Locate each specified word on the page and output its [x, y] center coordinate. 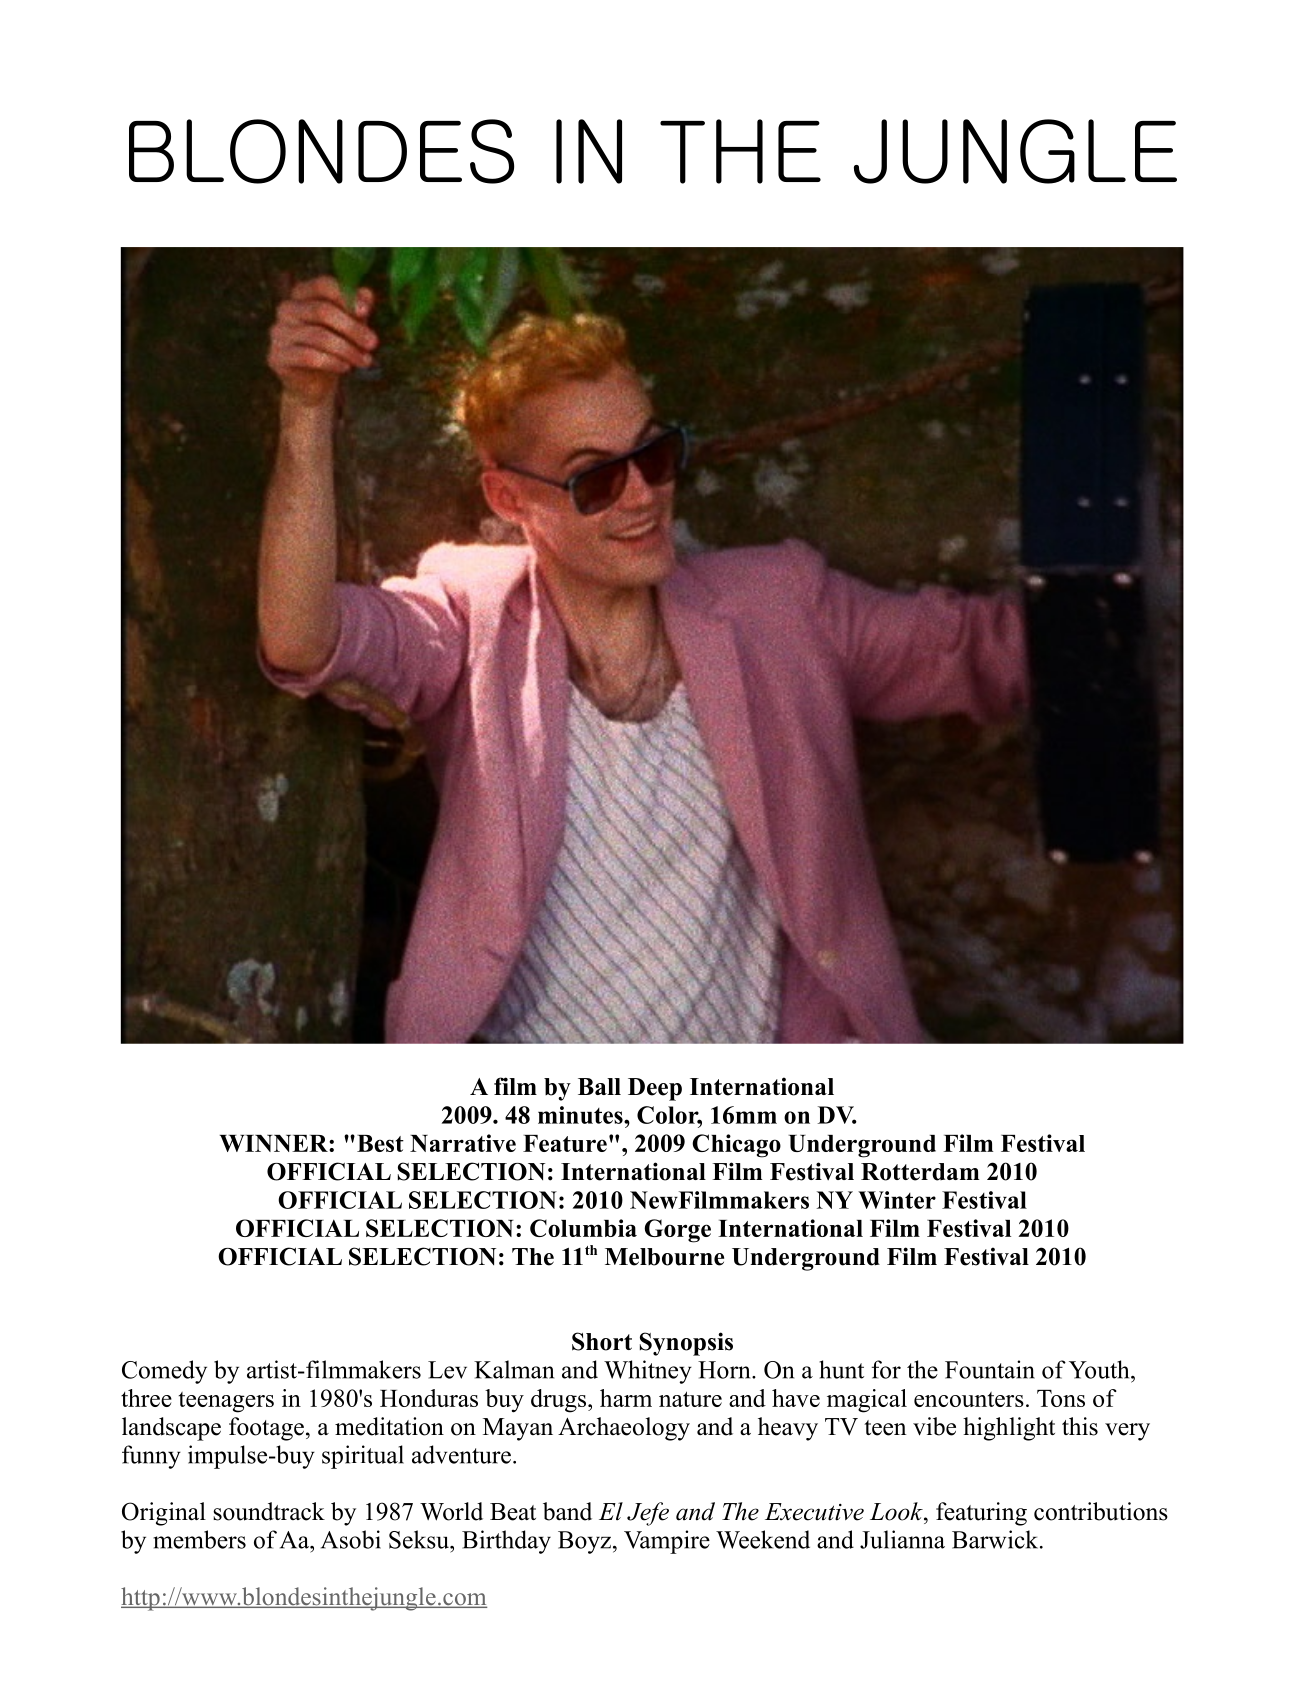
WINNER [275, 1143]
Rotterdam [920, 1172]
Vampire [667, 1542]
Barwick [996, 1539]
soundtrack [269, 1511]
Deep [655, 1089]
